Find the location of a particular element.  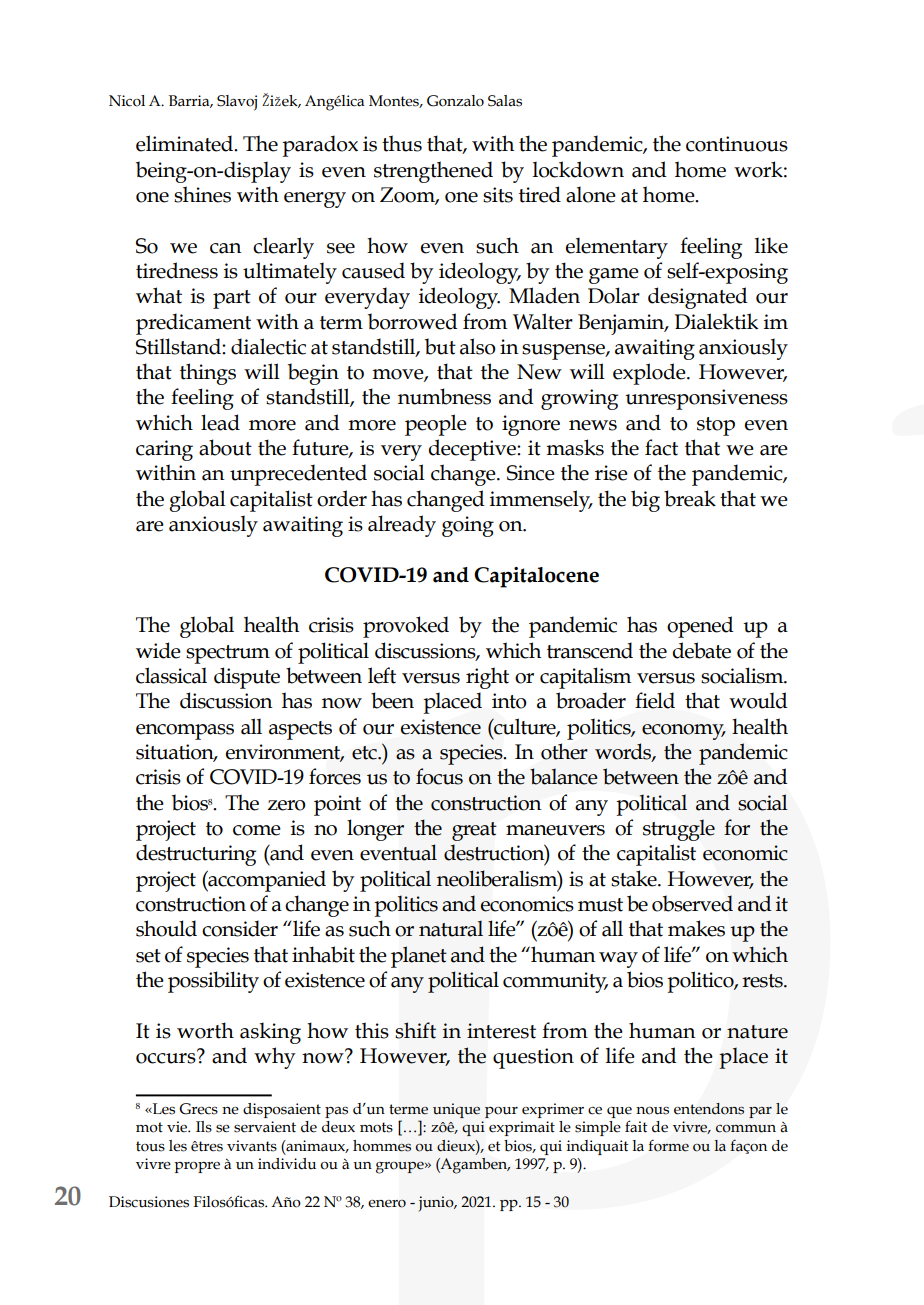

break is located at coordinates (690, 498).
